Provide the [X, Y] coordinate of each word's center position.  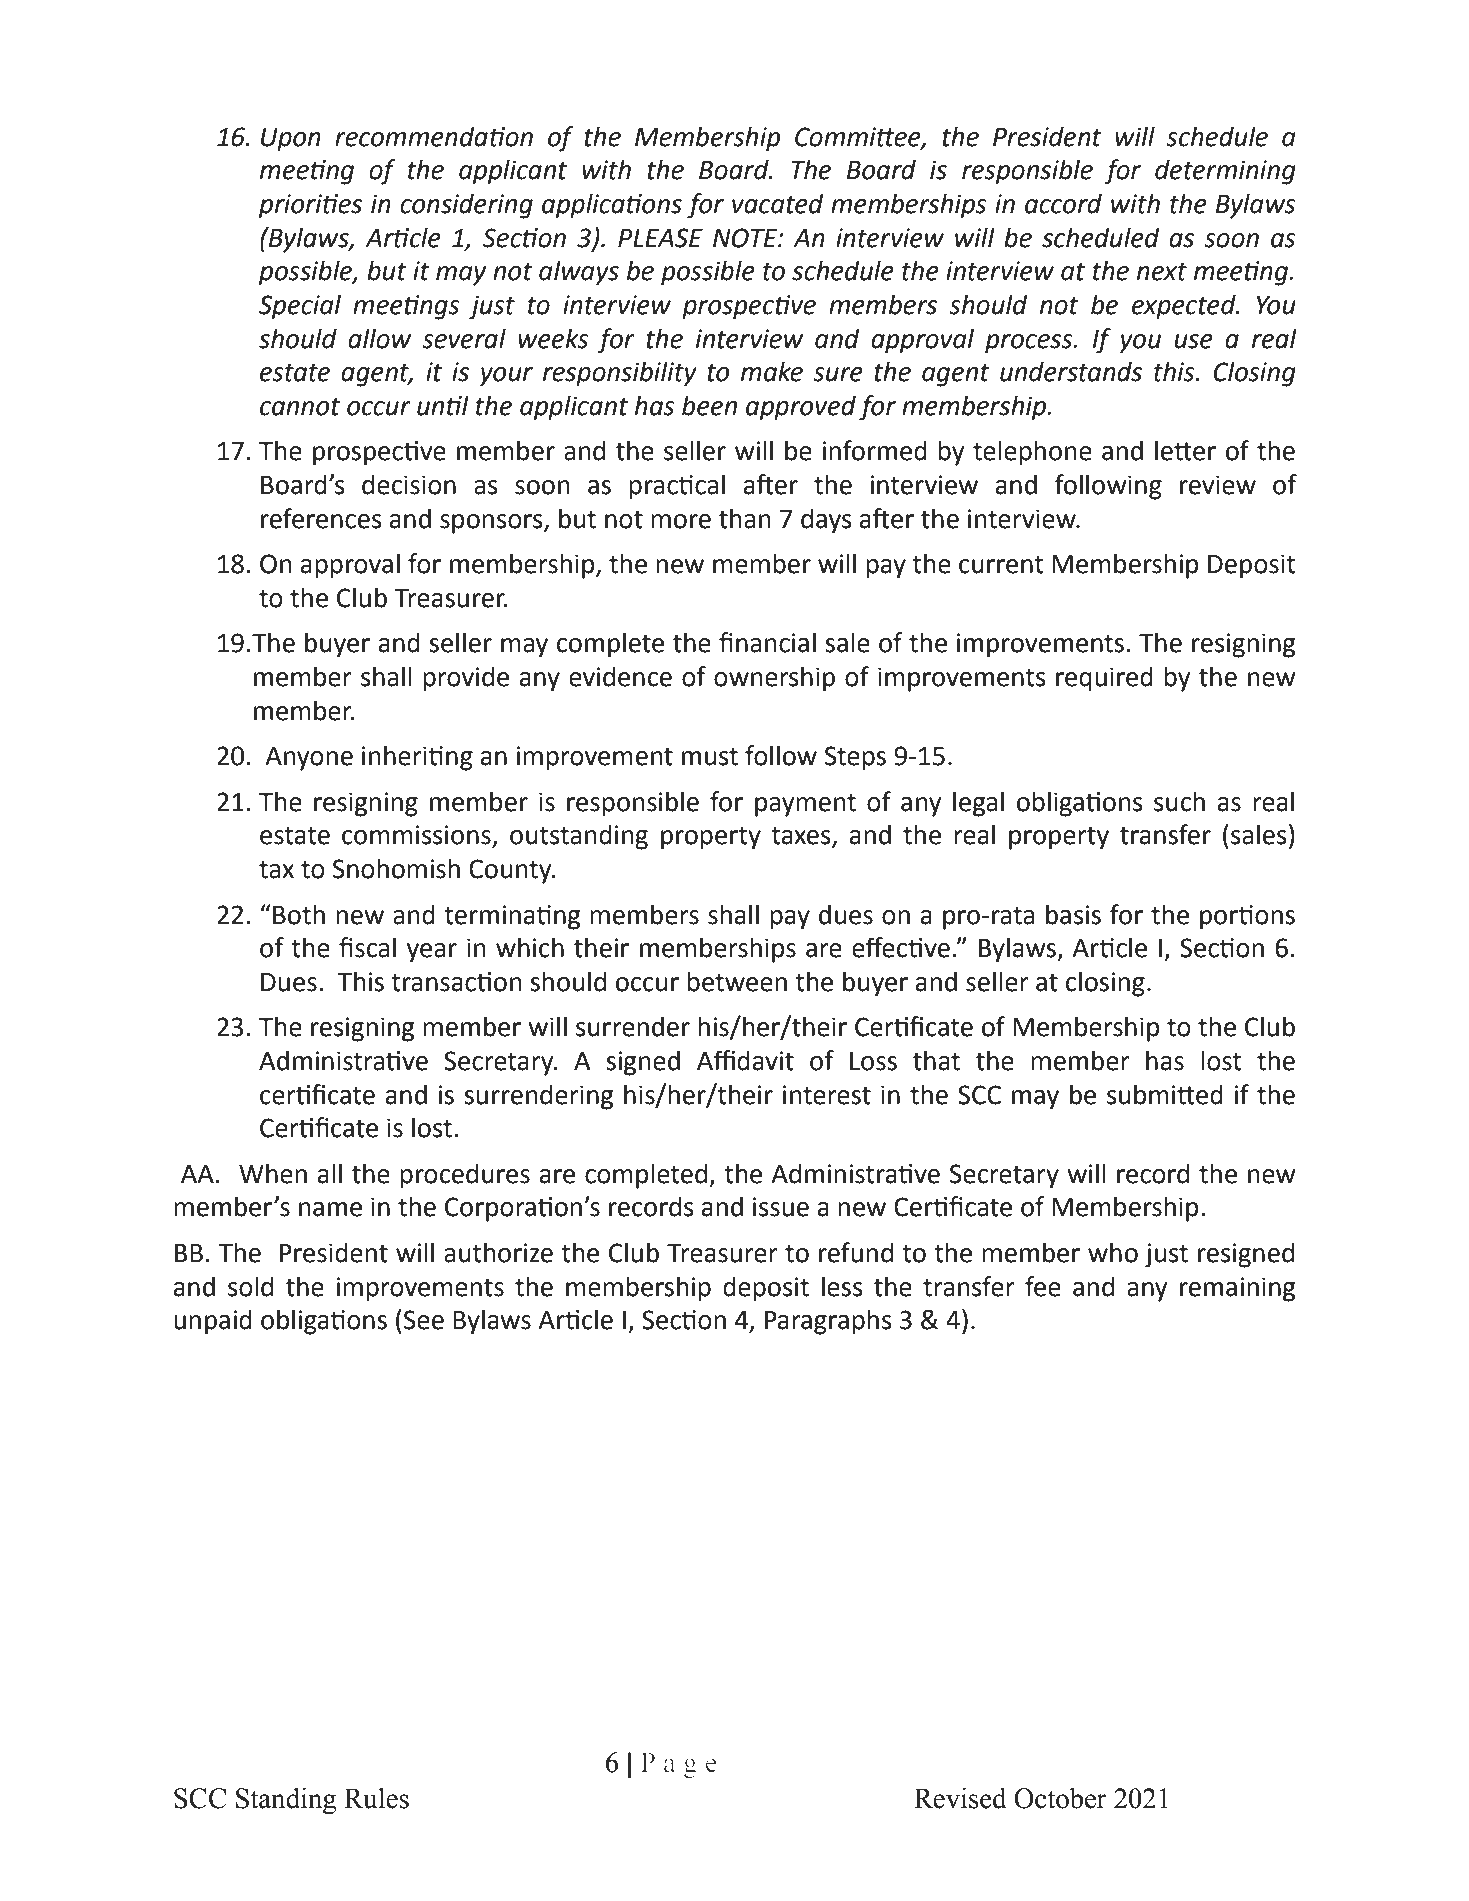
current [1001, 565]
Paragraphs [828, 1322]
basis [1073, 914]
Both [299, 914]
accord [1063, 203]
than [744, 518]
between [737, 981]
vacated [778, 203]
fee [1043, 1286]
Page [679, 1765]
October [1060, 1798]
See [424, 1320]
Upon [291, 140]
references [321, 518]
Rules [376, 1798]
